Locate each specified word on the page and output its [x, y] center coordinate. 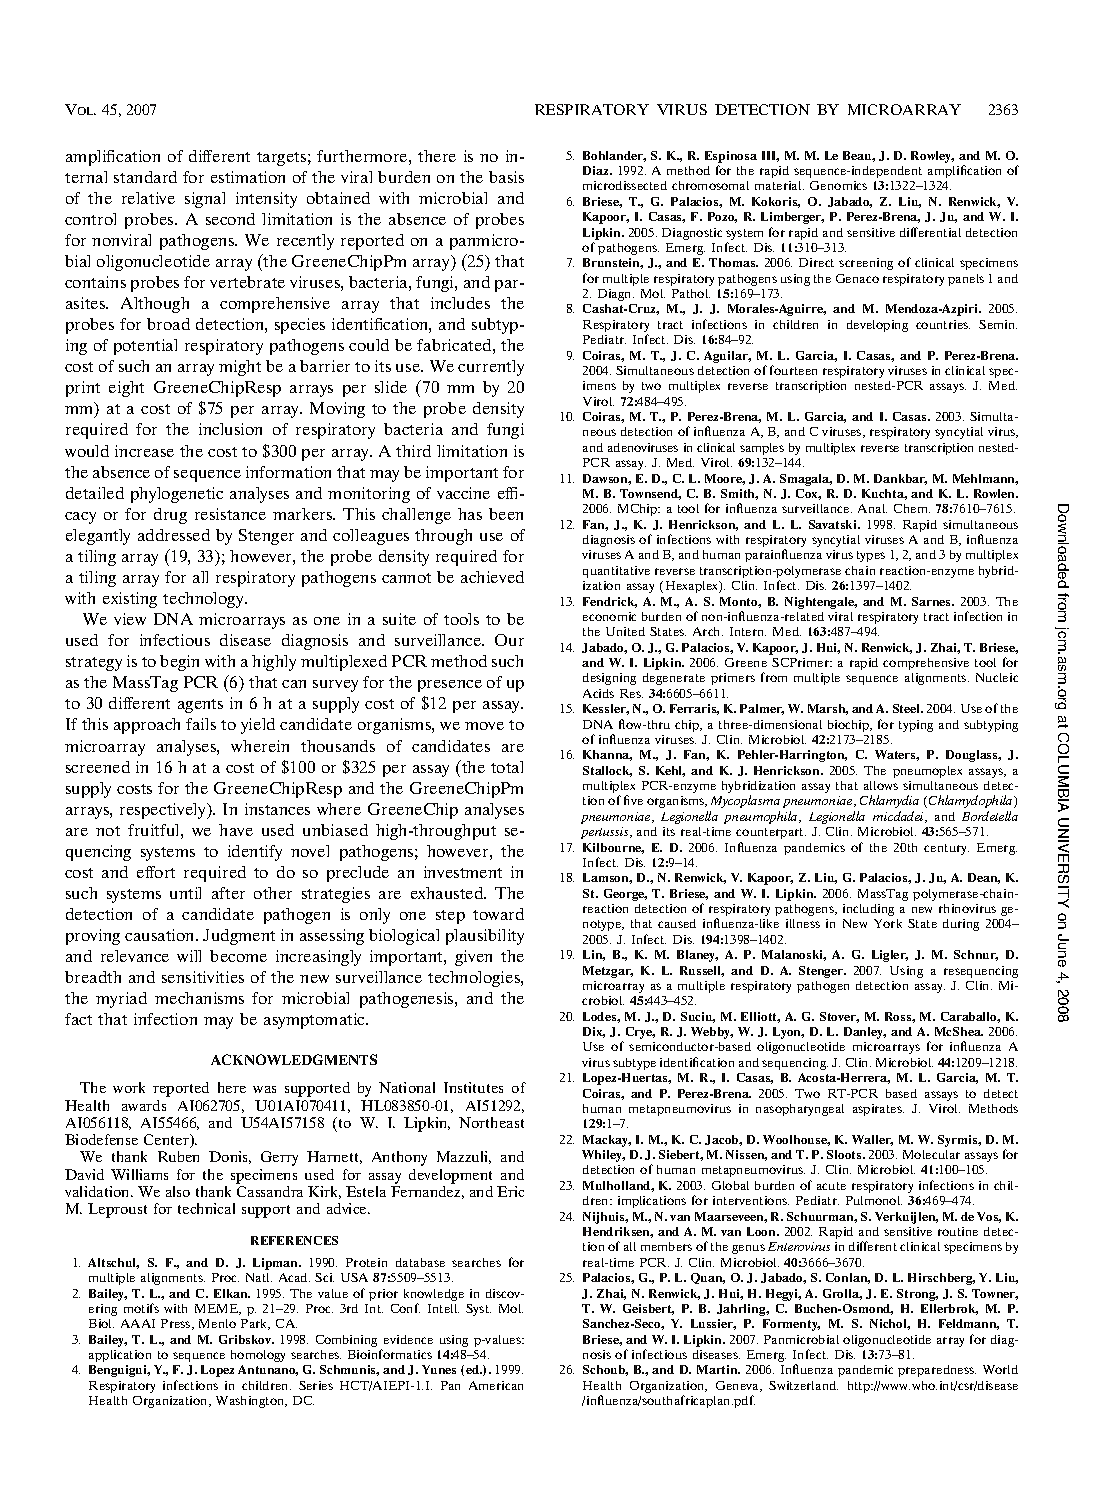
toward [498, 914]
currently [491, 368]
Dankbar [900, 479]
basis [506, 177]
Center [167, 1141]
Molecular [931, 1154]
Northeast [491, 1122]
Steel [907, 708]
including [868, 910]
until [185, 893]
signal [205, 200]
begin [179, 663]
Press [177, 1324]
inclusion [230, 429]
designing [609, 679]
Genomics [838, 185]
